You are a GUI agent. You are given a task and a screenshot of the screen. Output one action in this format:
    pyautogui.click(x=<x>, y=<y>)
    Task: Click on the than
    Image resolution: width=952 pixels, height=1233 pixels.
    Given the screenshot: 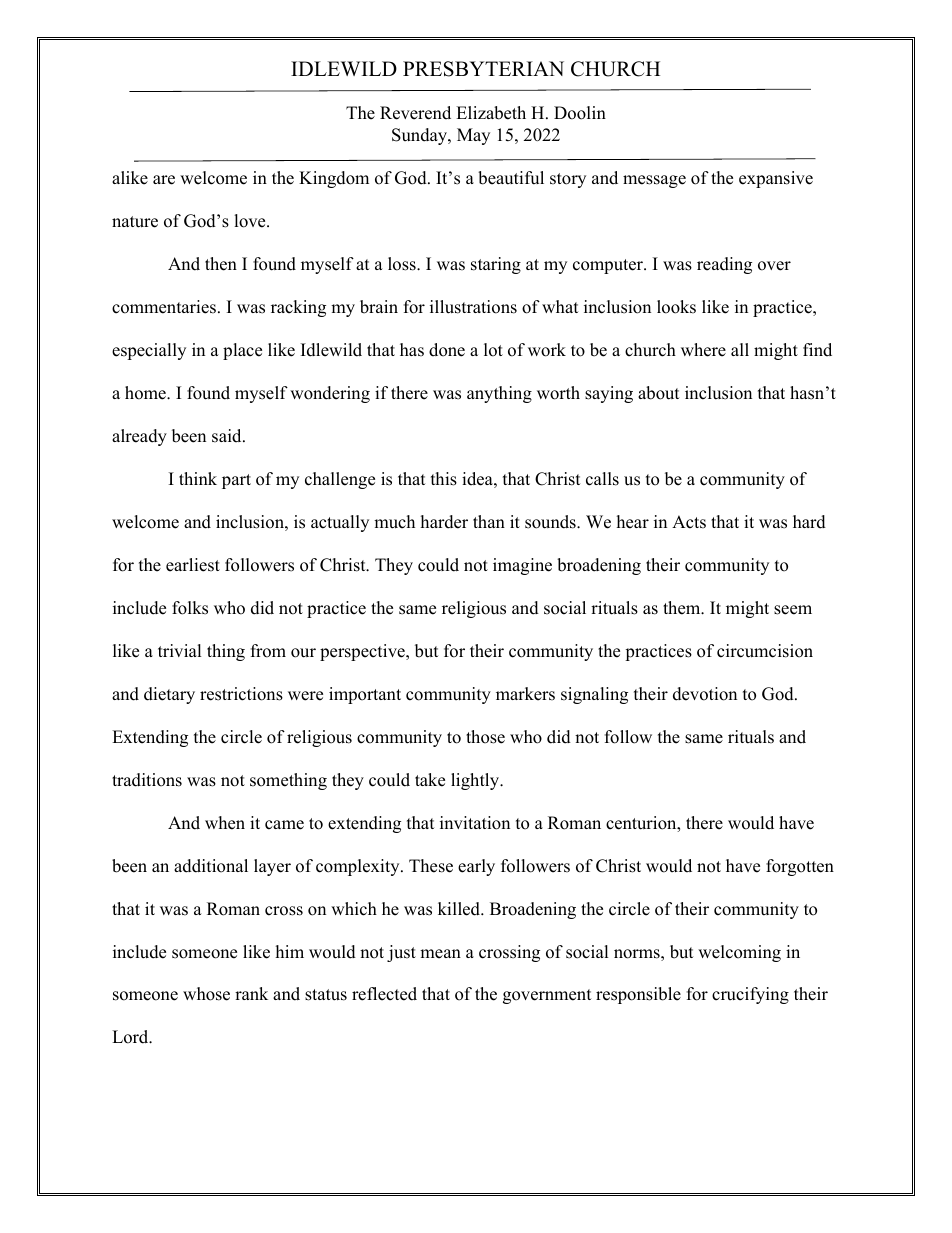 What is the action you would take?
    pyautogui.click(x=489, y=521)
